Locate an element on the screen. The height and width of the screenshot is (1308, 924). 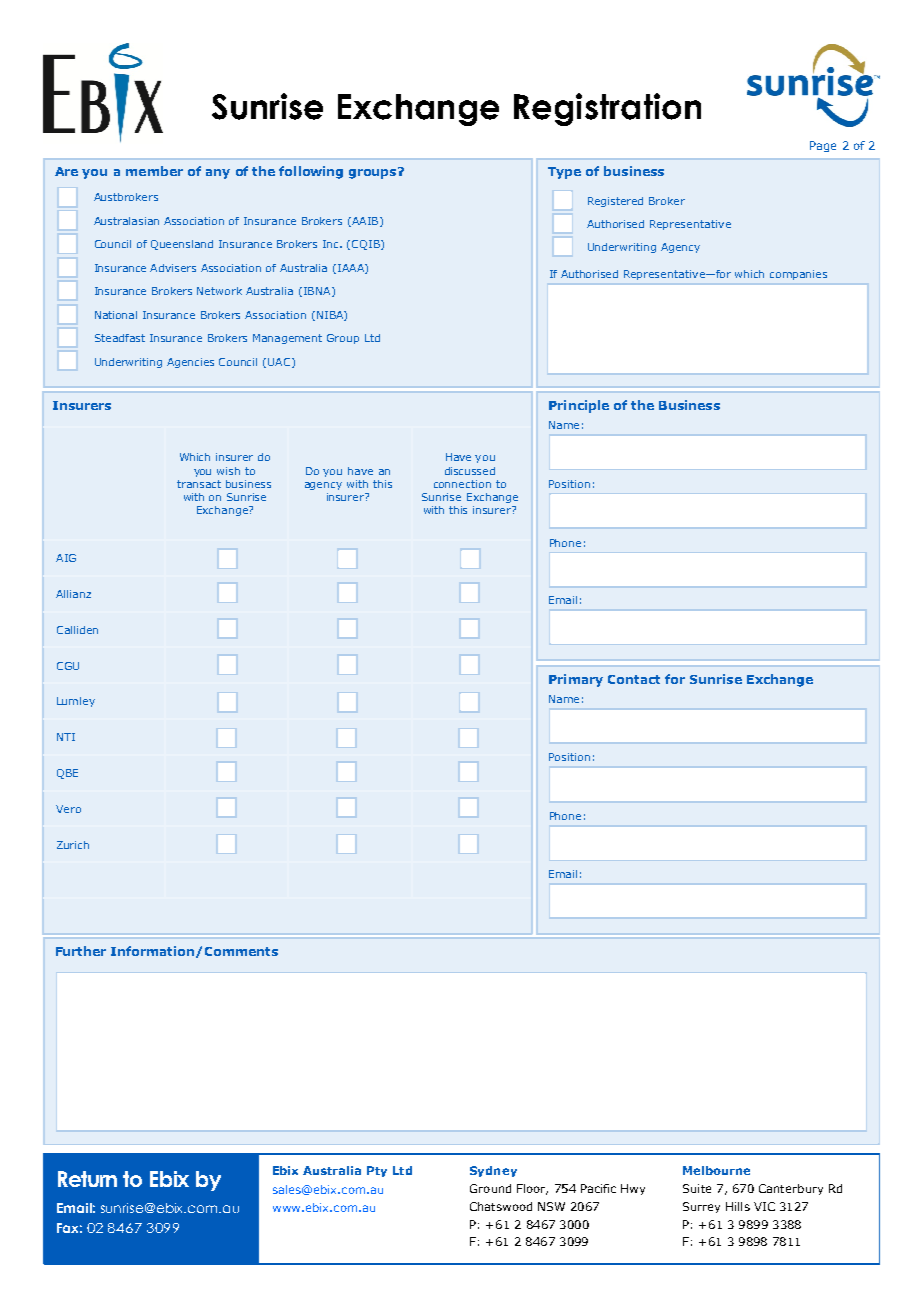
member is located at coordinates (154, 171).
